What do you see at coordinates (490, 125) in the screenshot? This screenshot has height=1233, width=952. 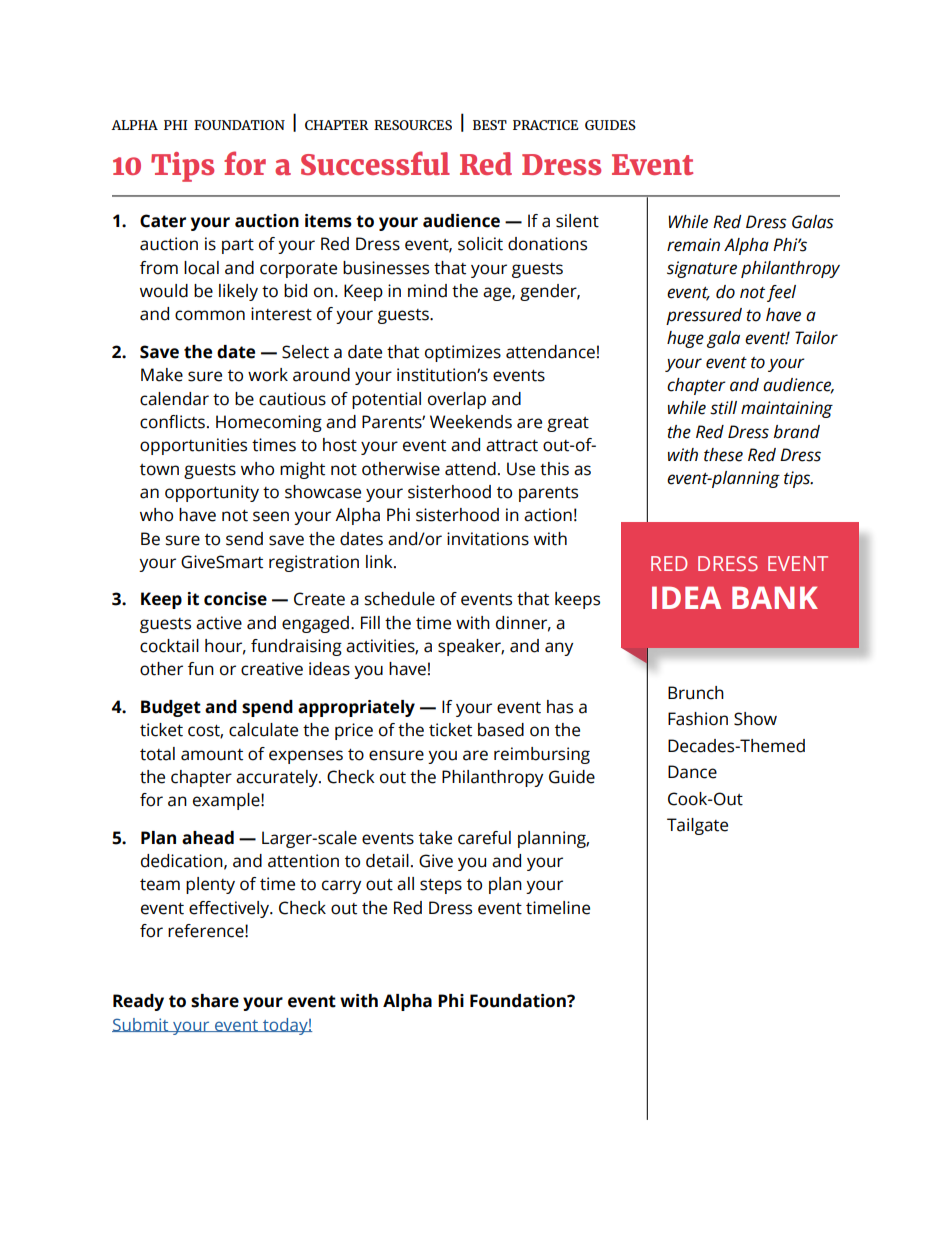 I see `best` at bounding box center [490, 125].
